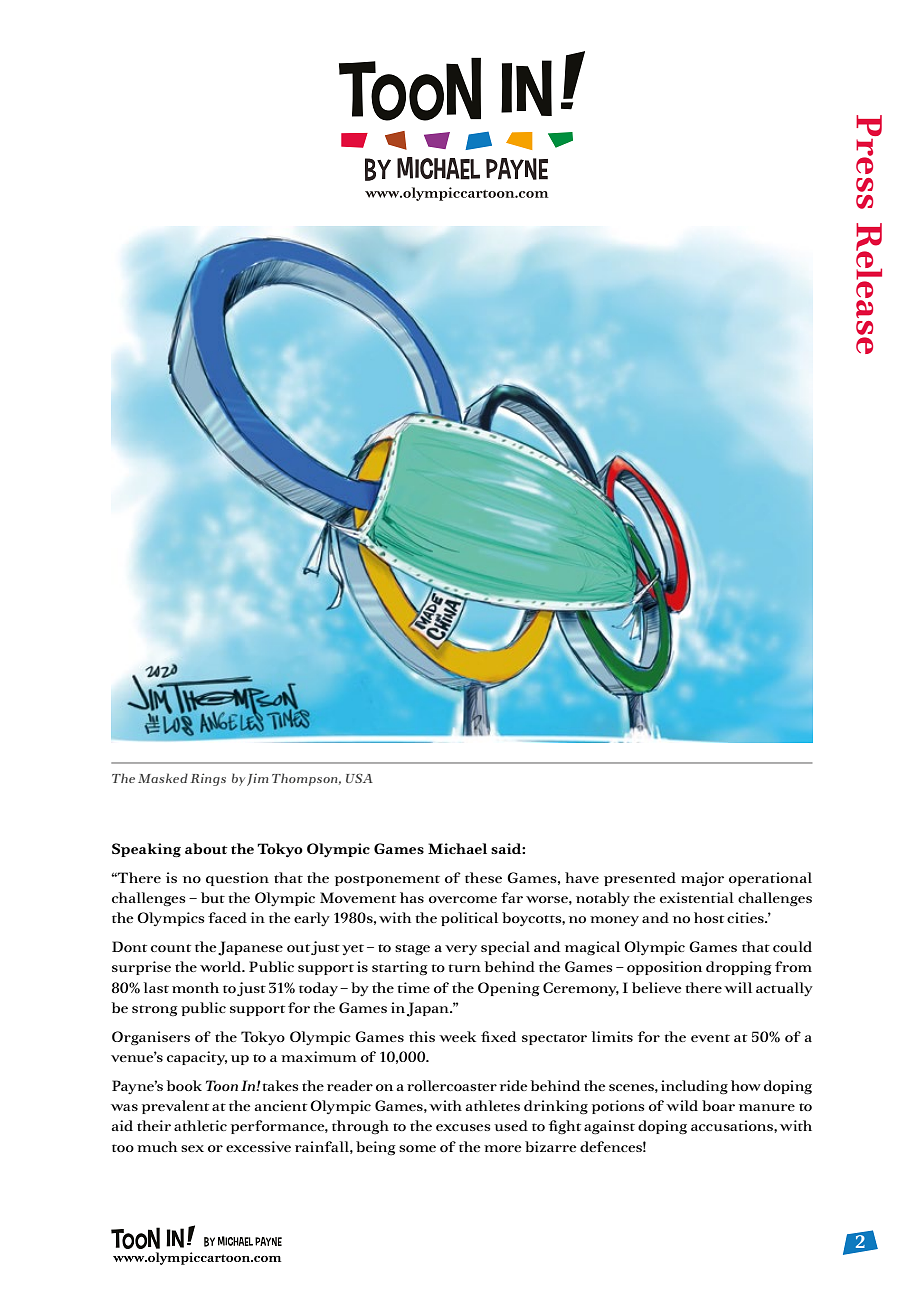 This screenshot has width=924, height=1308. What do you see at coordinates (208, 779) in the screenshot?
I see `Rings` at bounding box center [208, 779].
